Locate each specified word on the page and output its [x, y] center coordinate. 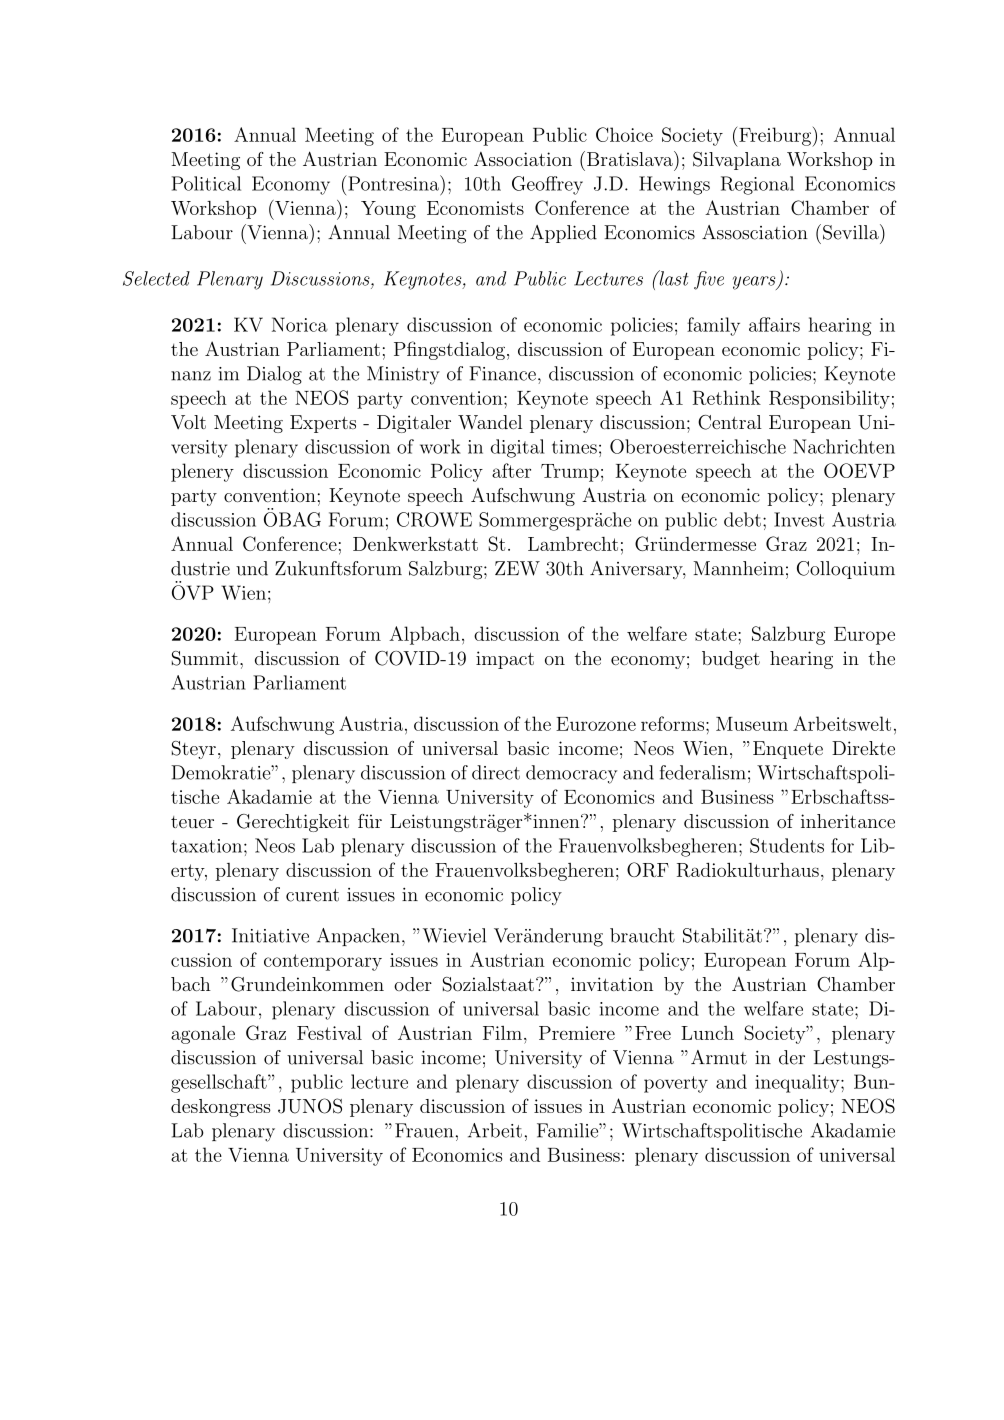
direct [496, 772]
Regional [757, 185]
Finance [502, 373]
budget [731, 660]
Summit [205, 658]
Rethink [727, 397]
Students [787, 845]
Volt [188, 422]
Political [206, 183]
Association [523, 159]
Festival [329, 1032]
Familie [568, 1130]
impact [505, 660]
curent [312, 895]
